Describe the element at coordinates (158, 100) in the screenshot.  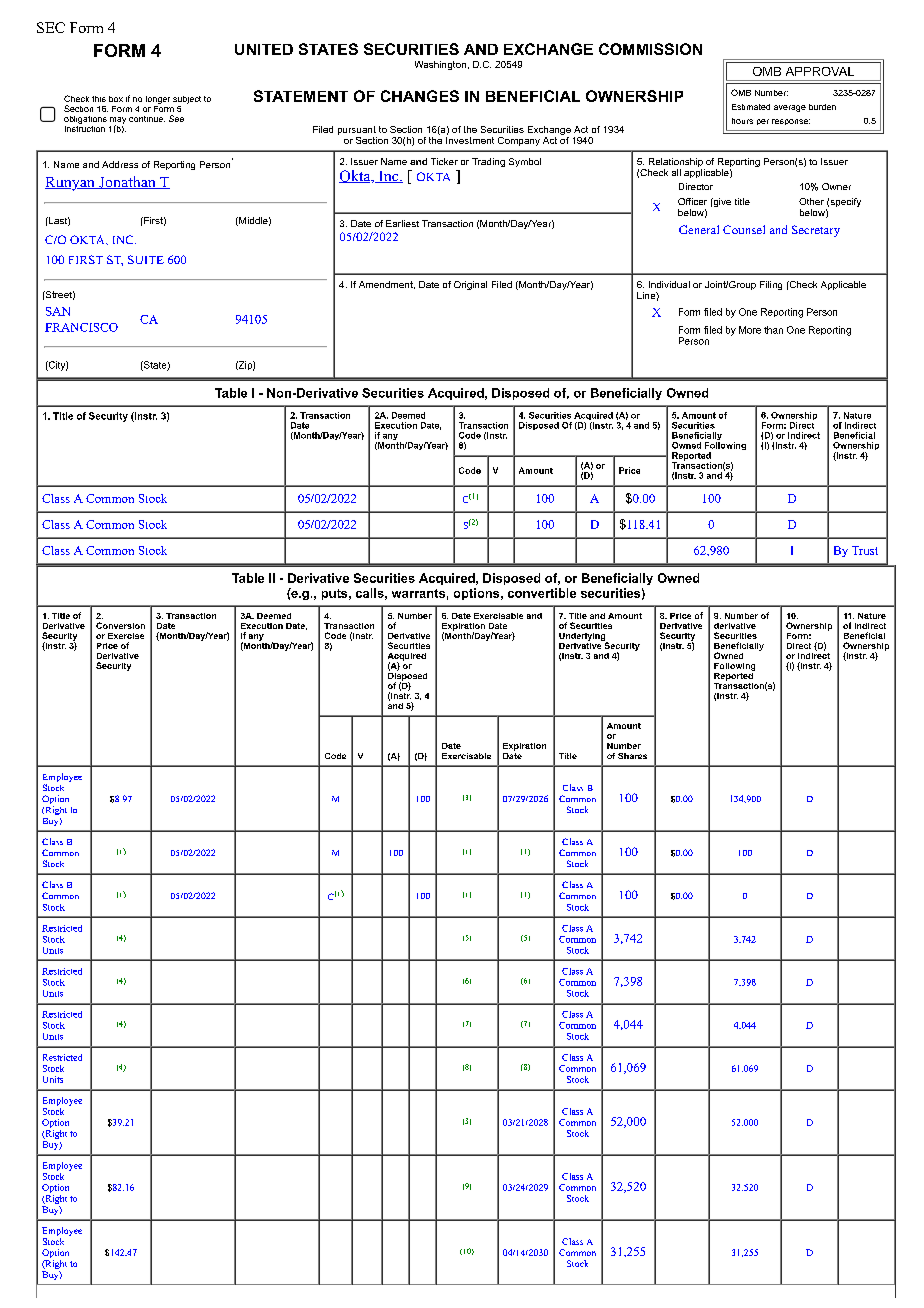
I see `longer` at that location.
